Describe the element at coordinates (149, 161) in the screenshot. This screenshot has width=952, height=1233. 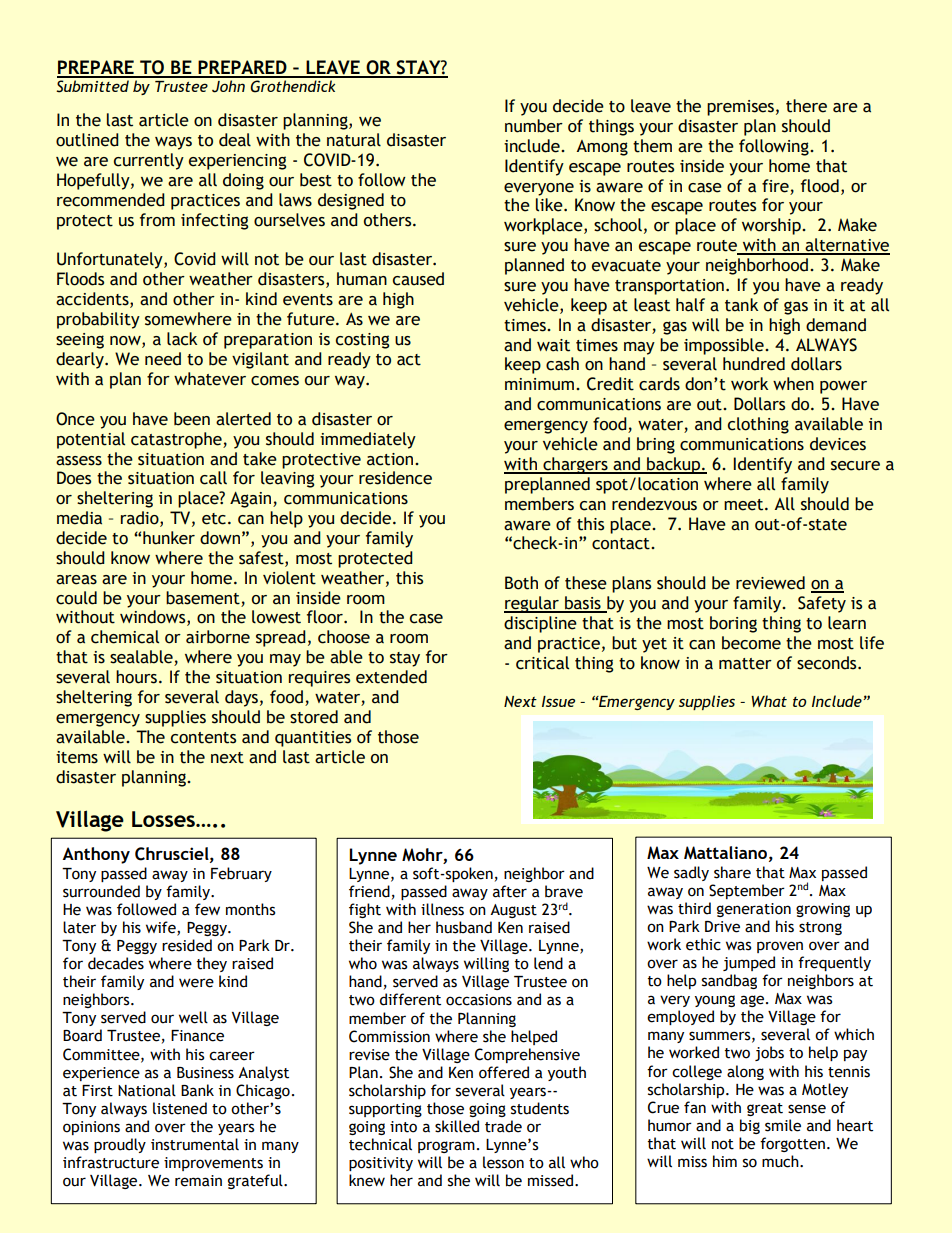
I see `currently` at that location.
